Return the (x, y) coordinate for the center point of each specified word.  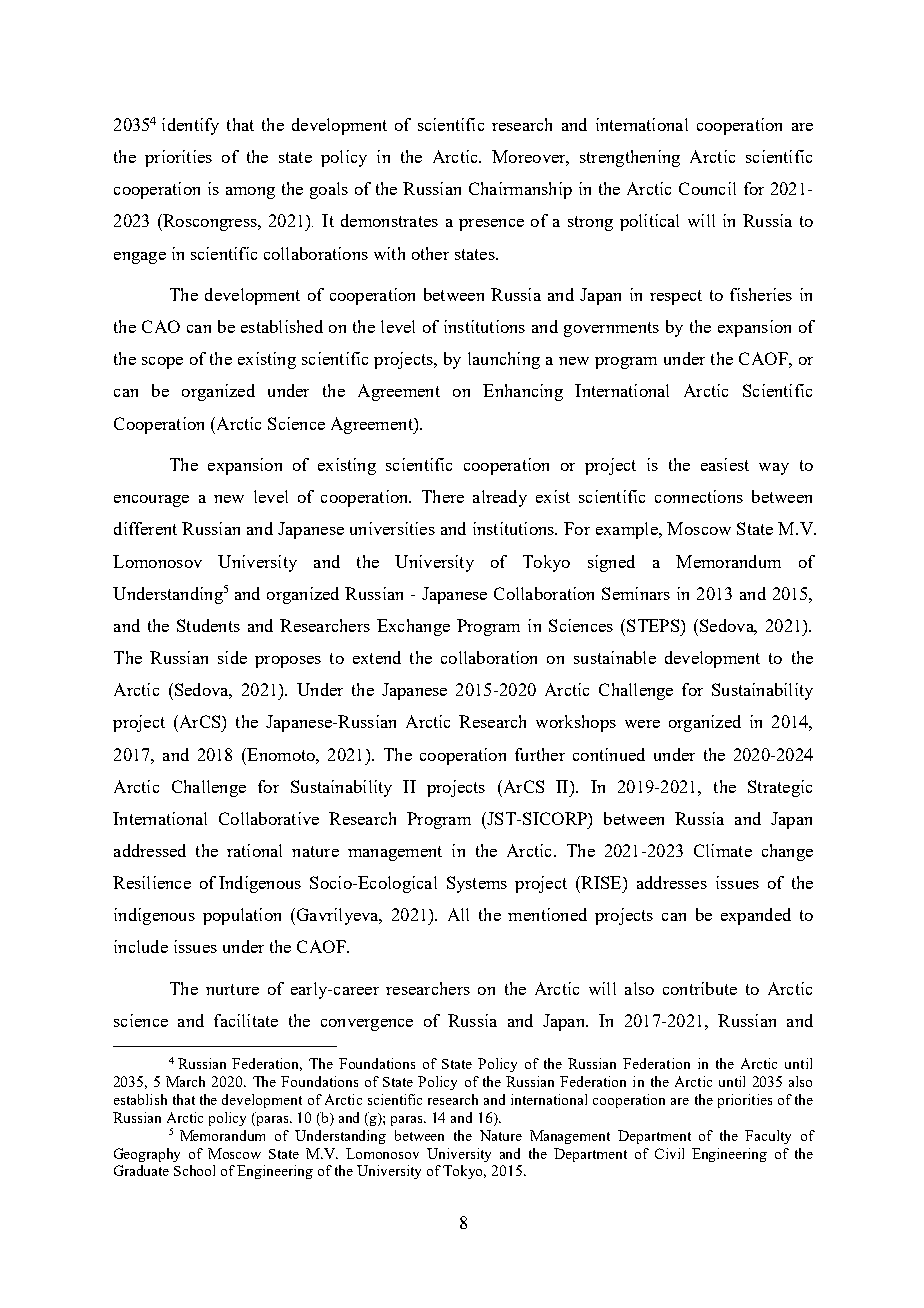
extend (377, 657)
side (232, 657)
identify (190, 126)
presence (491, 225)
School (194, 1170)
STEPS (654, 625)
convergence (367, 1025)
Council (707, 188)
